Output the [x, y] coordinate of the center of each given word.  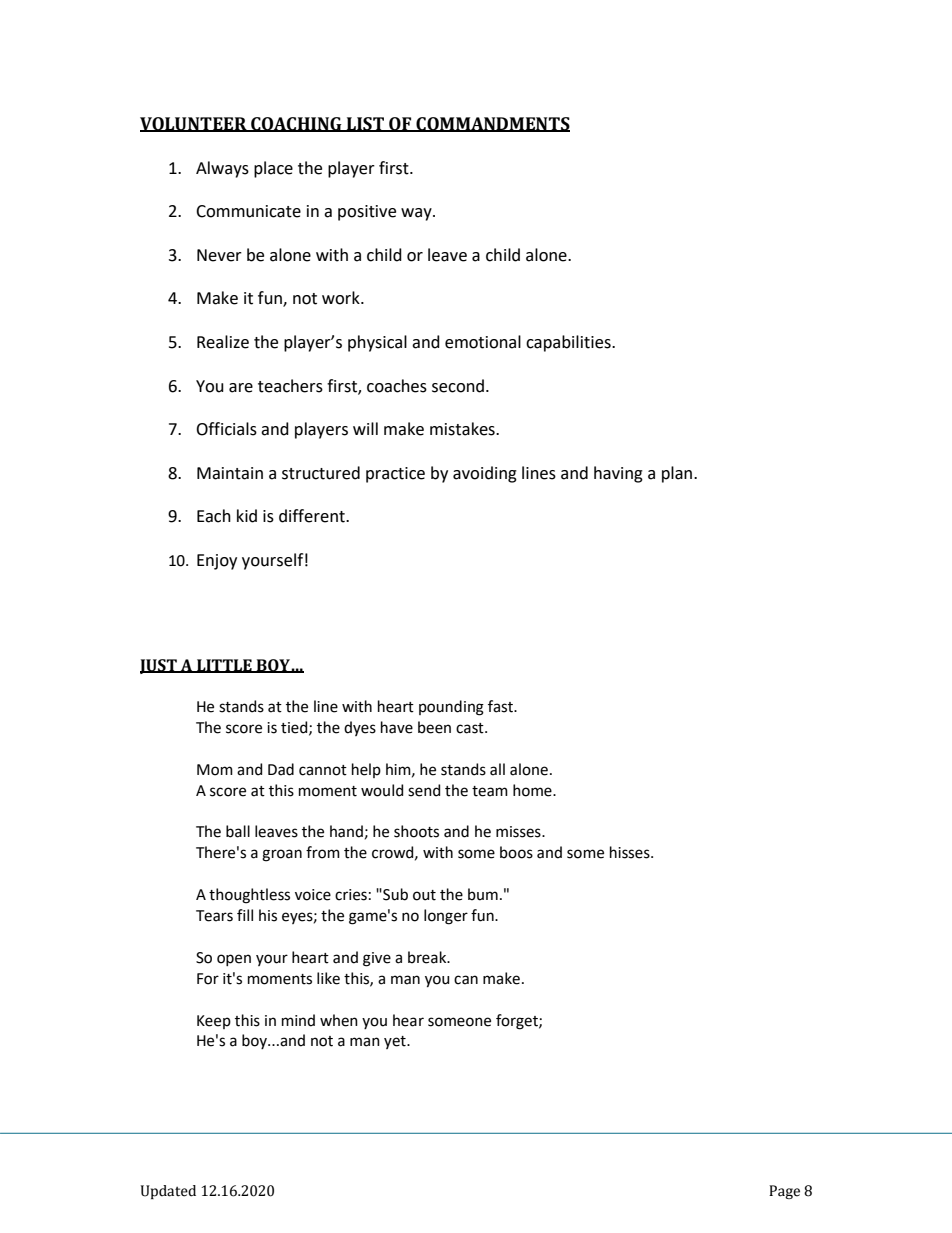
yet [396, 1042]
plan [678, 474]
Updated [168, 1192]
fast [501, 706]
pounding [451, 708]
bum [483, 894]
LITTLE [224, 666]
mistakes [463, 429]
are [241, 388]
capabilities [569, 343]
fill [245, 915]
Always [222, 169]
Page [784, 1192]
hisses [631, 852]
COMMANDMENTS [492, 124]
